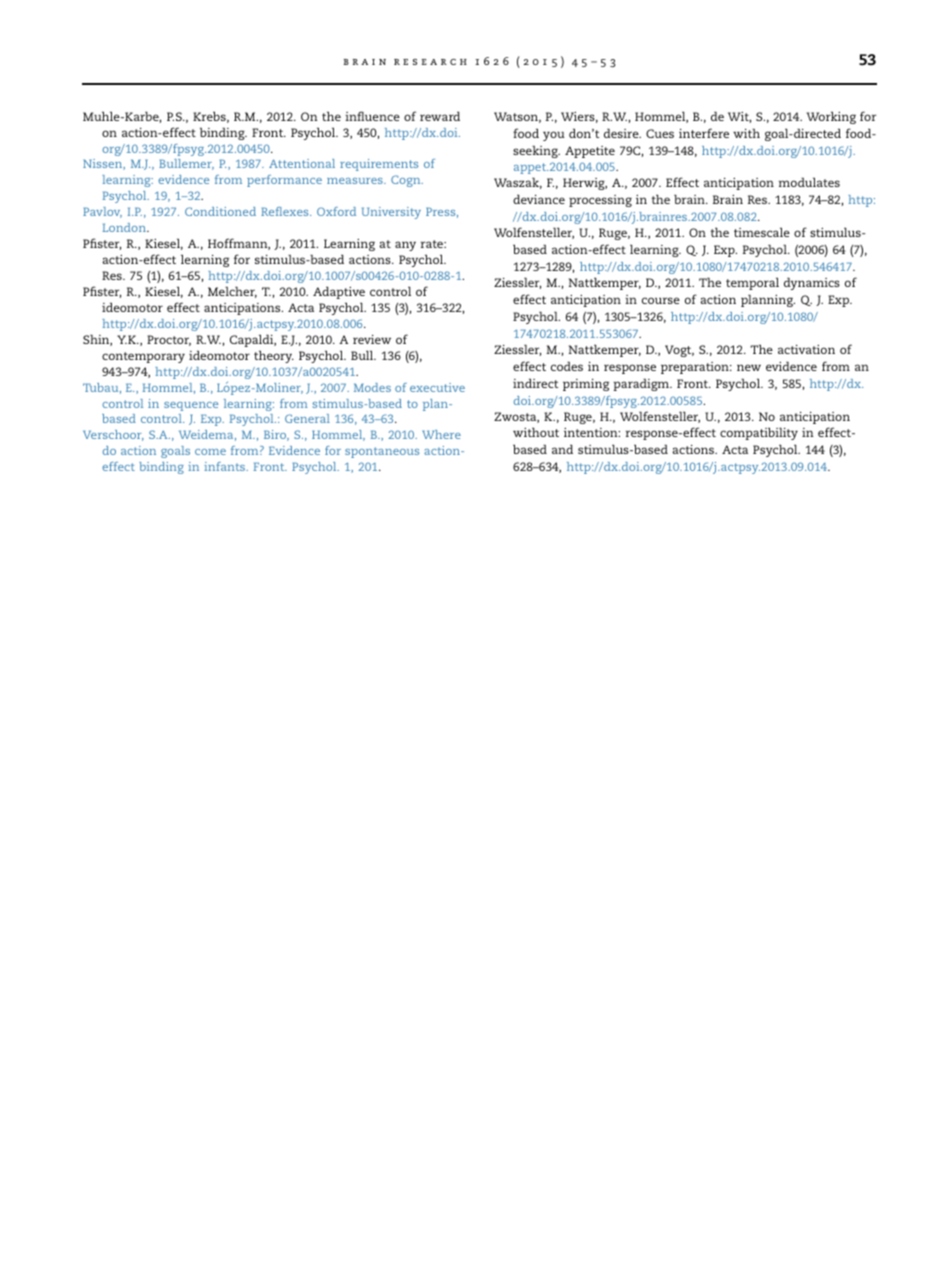 This document has width=952, height=1270. I want to click on Where, so click(441, 434).
